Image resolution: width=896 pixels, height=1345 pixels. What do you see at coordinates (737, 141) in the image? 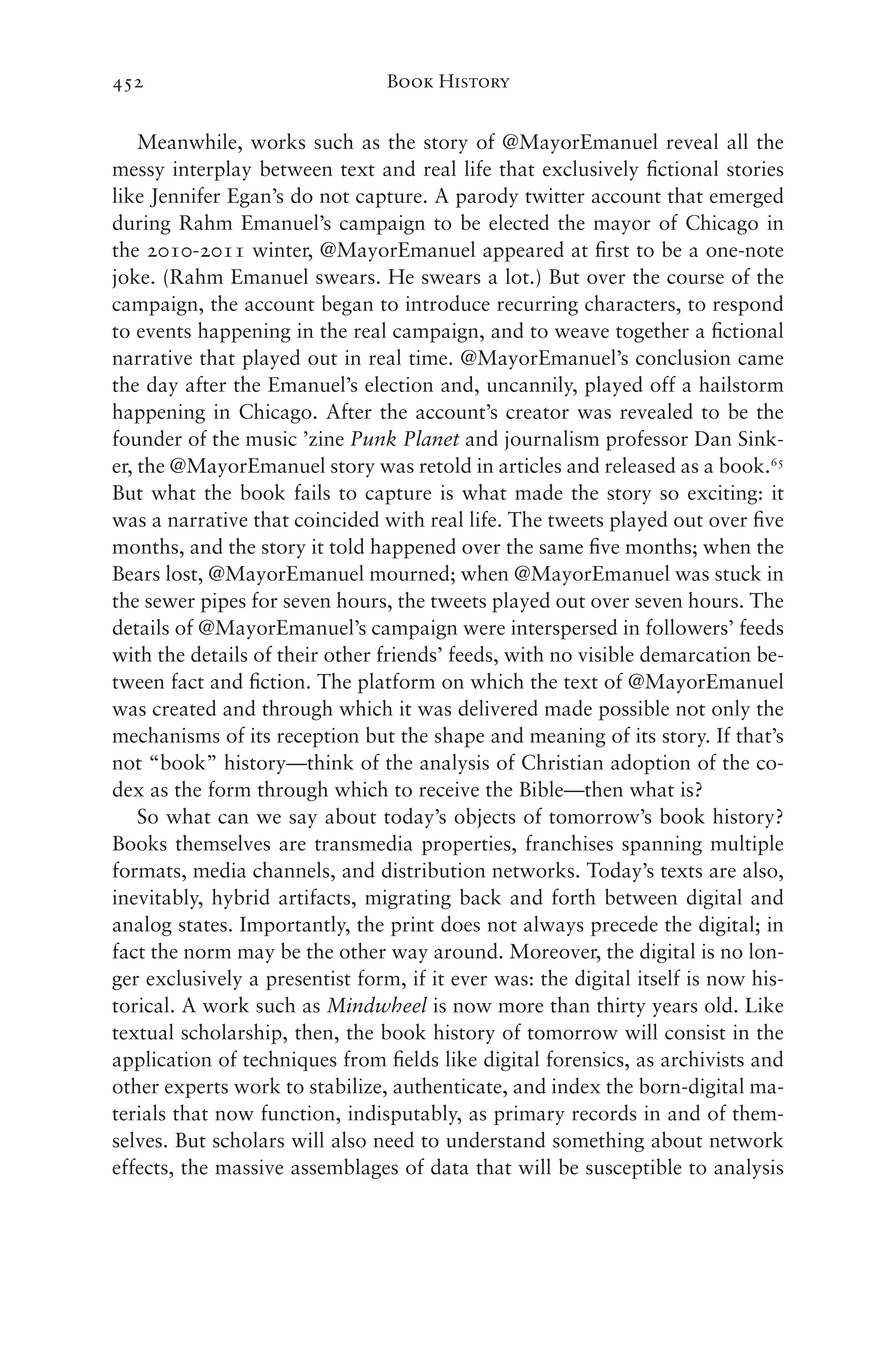
I see `all` at bounding box center [737, 141].
